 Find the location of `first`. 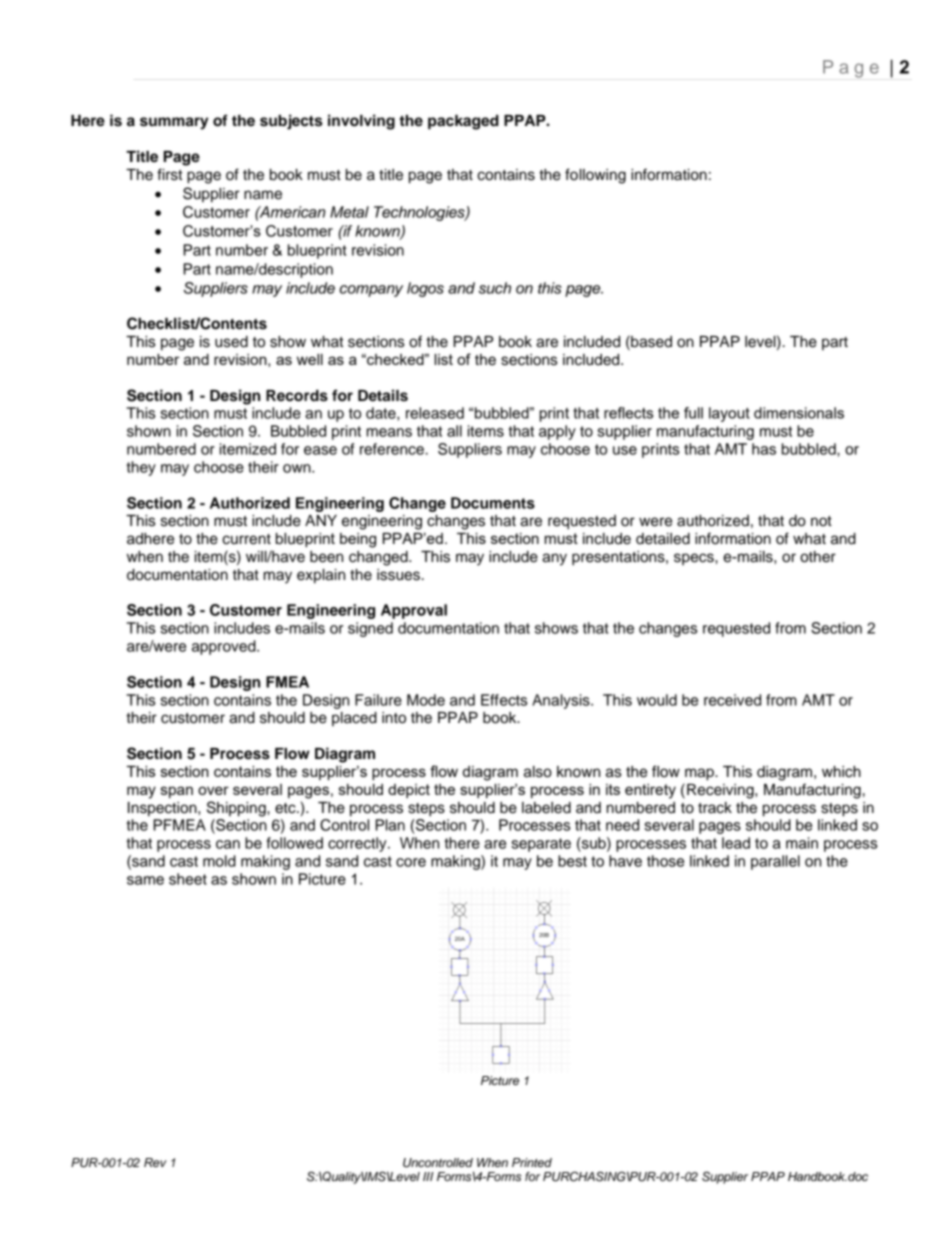

first is located at coordinates (169, 174).
